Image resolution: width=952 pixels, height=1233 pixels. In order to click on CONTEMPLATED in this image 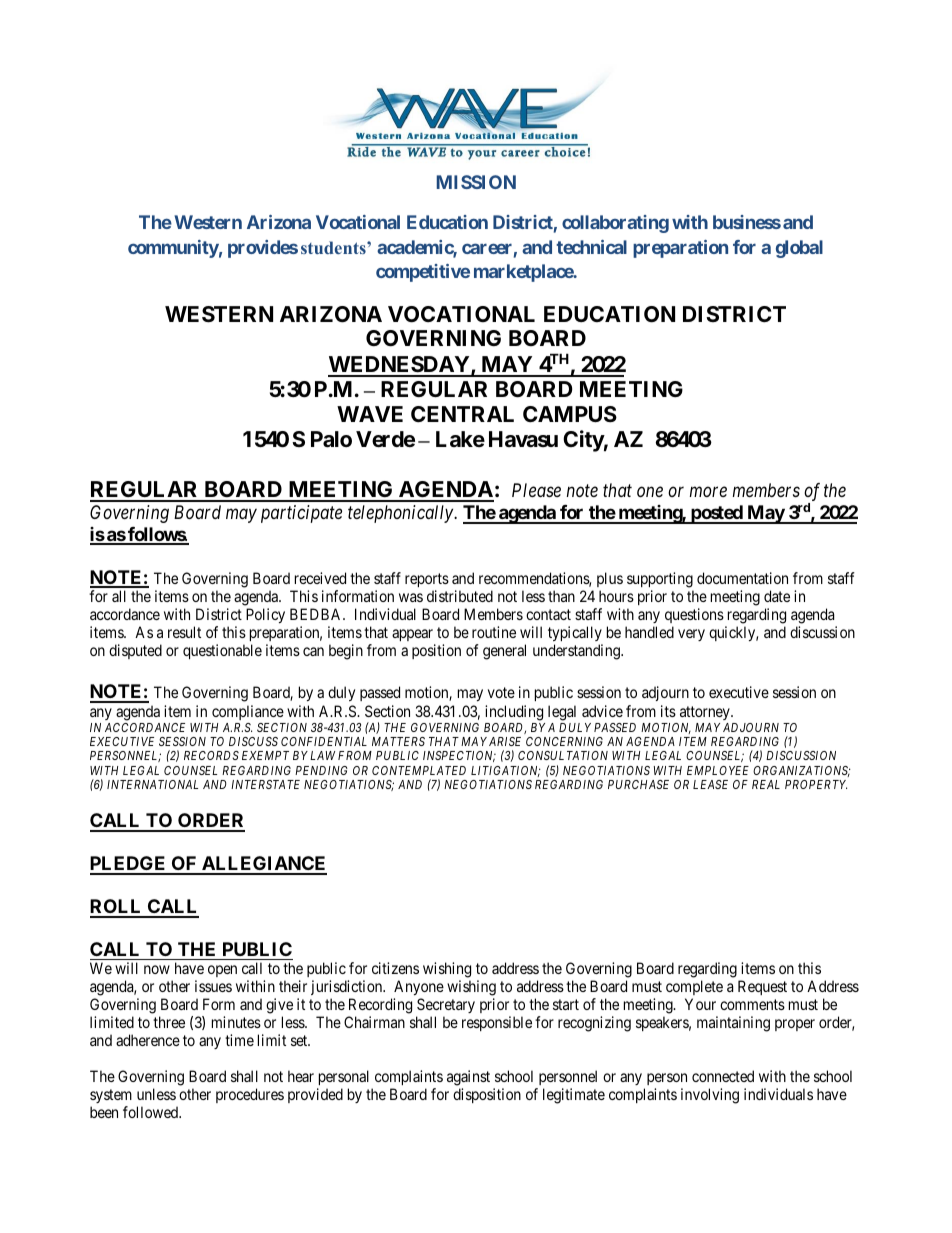, I will do `click(419, 770)`.
